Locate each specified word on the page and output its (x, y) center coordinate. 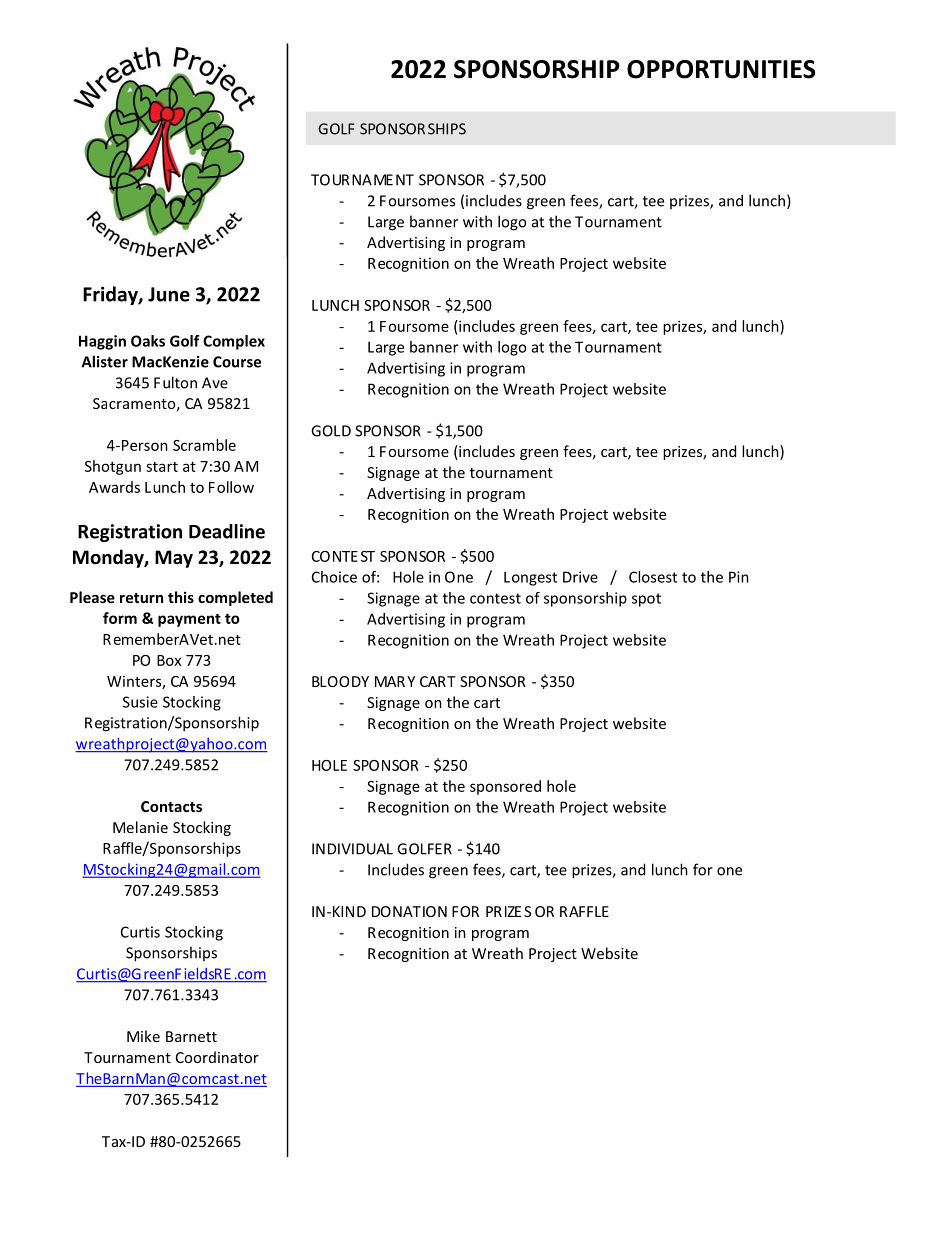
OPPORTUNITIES (721, 69)
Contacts (171, 806)
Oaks (148, 341)
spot (646, 600)
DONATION (409, 911)
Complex (234, 342)
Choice (334, 577)
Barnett (191, 1036)
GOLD (331, 431)
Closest (653, 577)
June (169, 294)
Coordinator (217, 1057)
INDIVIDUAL (352, 849)
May (174, 559)
